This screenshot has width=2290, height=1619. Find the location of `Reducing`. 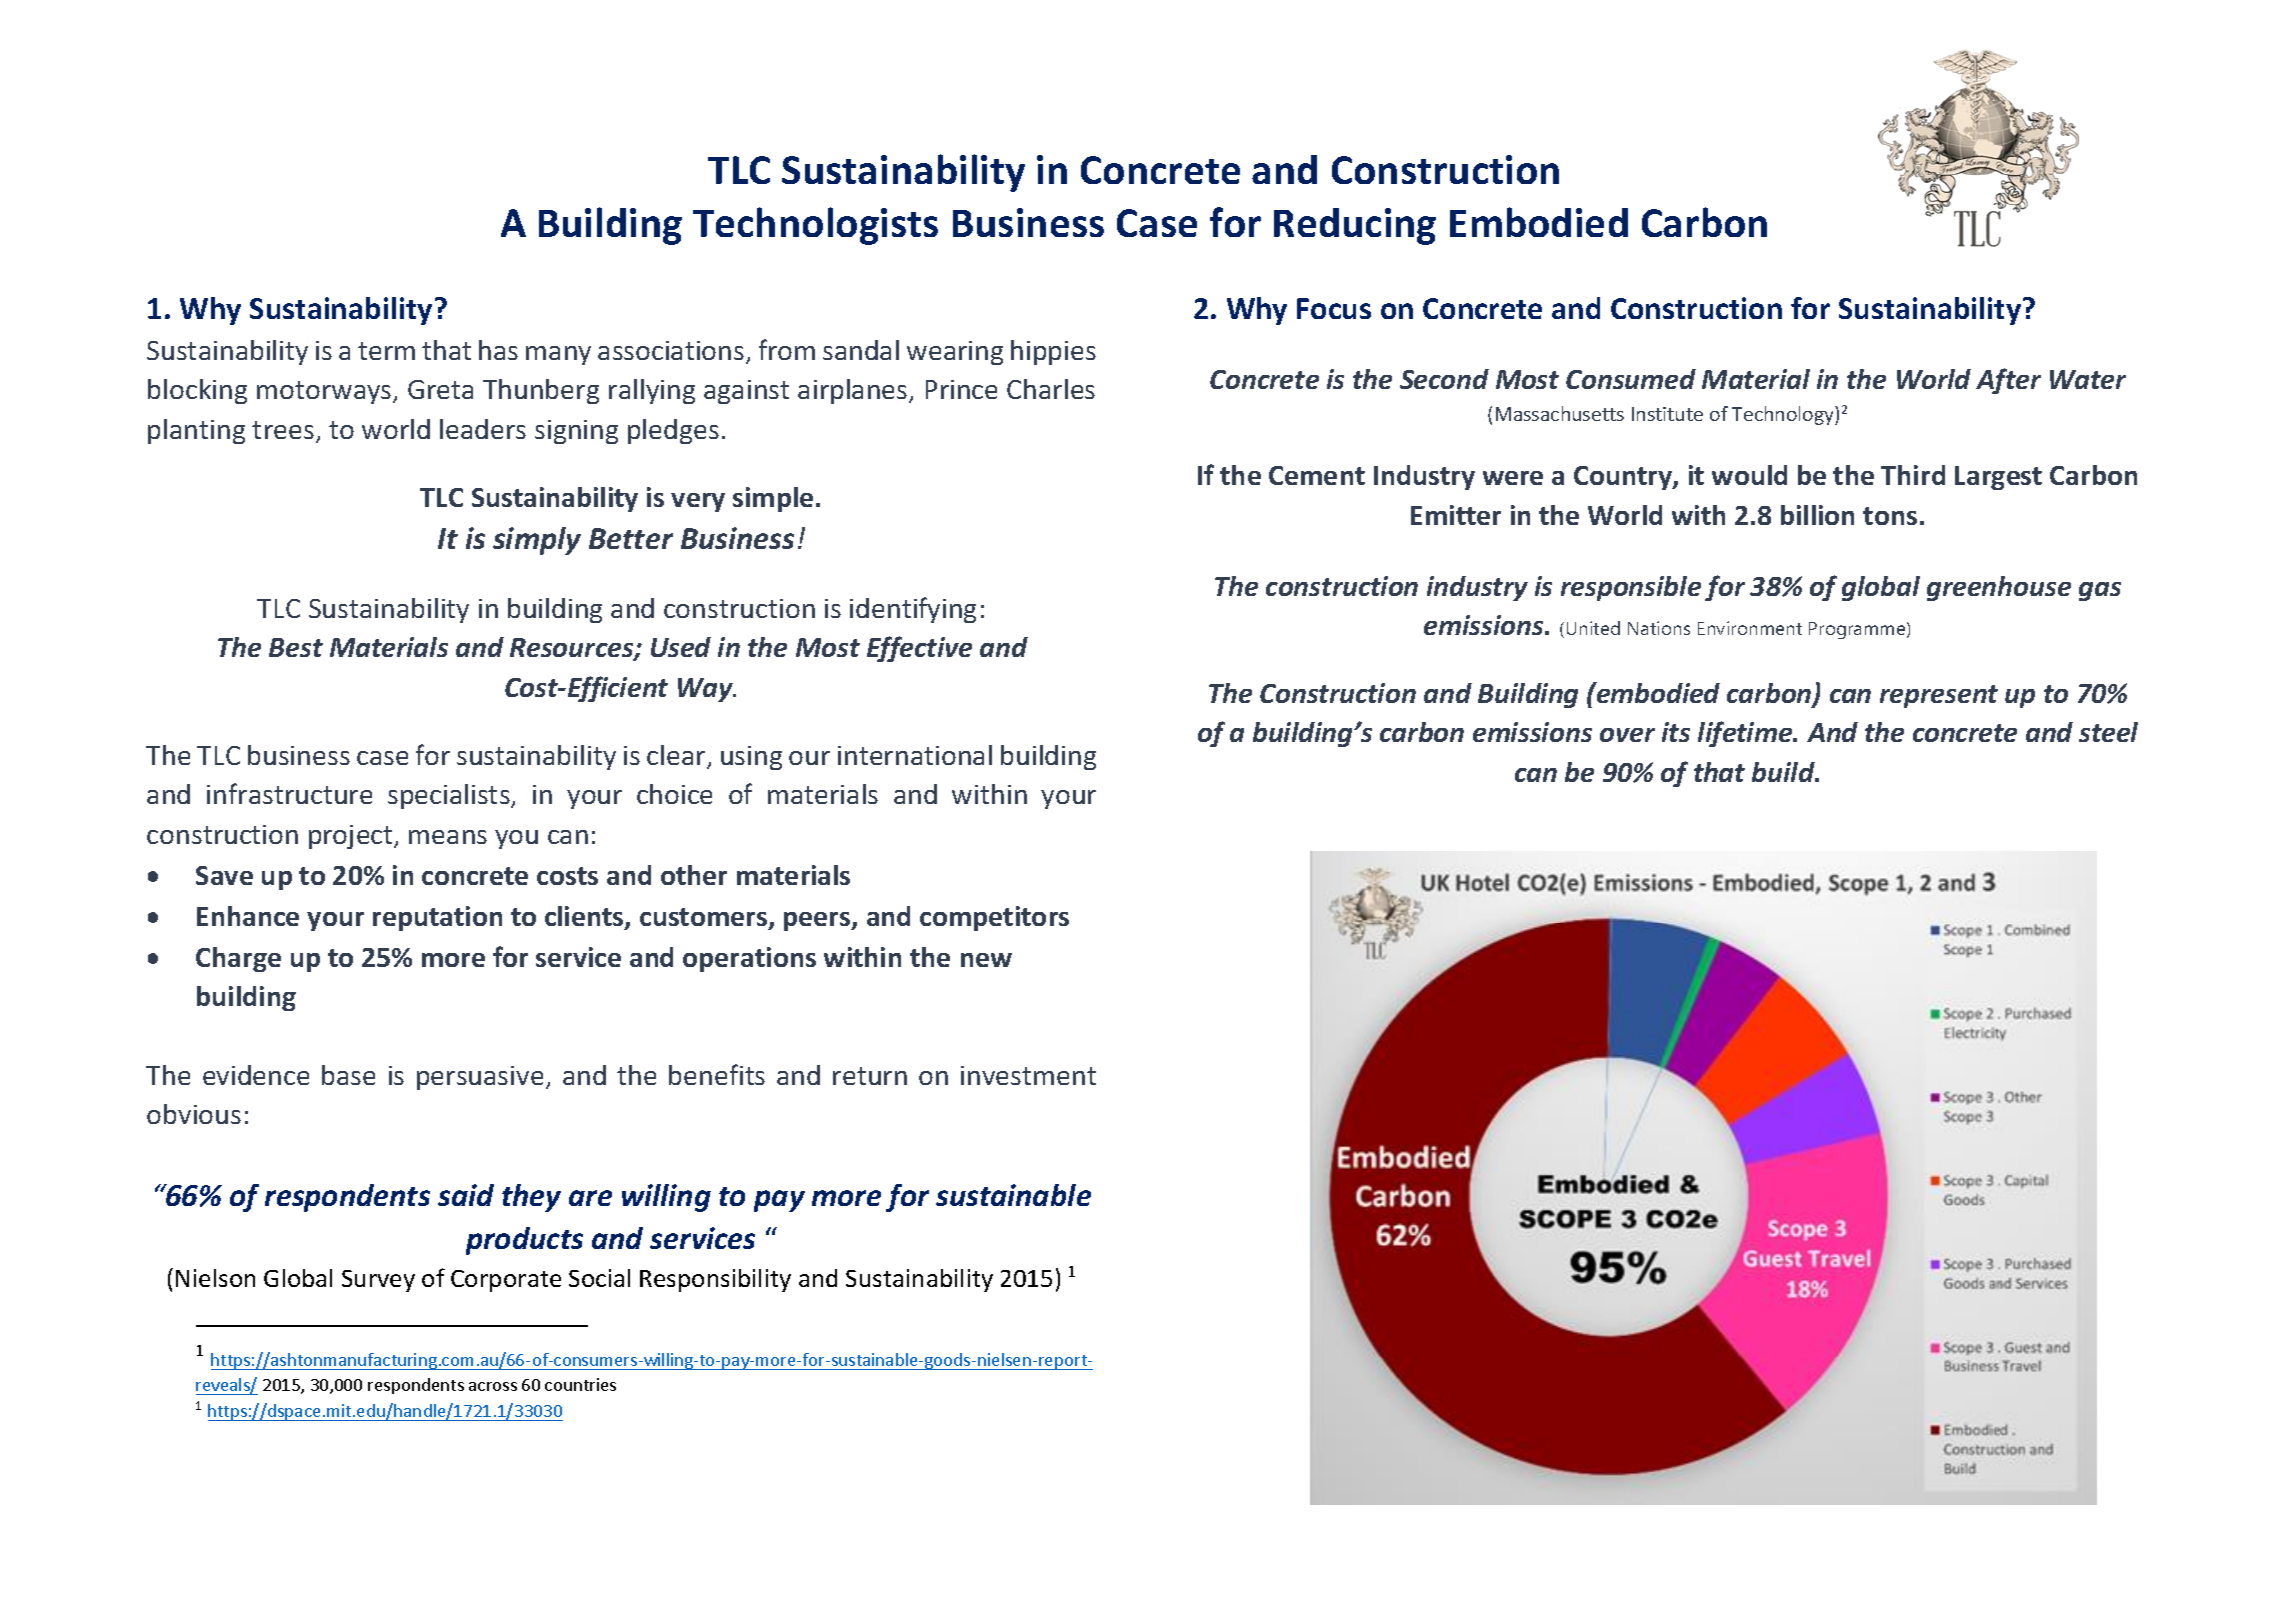

Reducing is located at coordinates (1355, 226).
